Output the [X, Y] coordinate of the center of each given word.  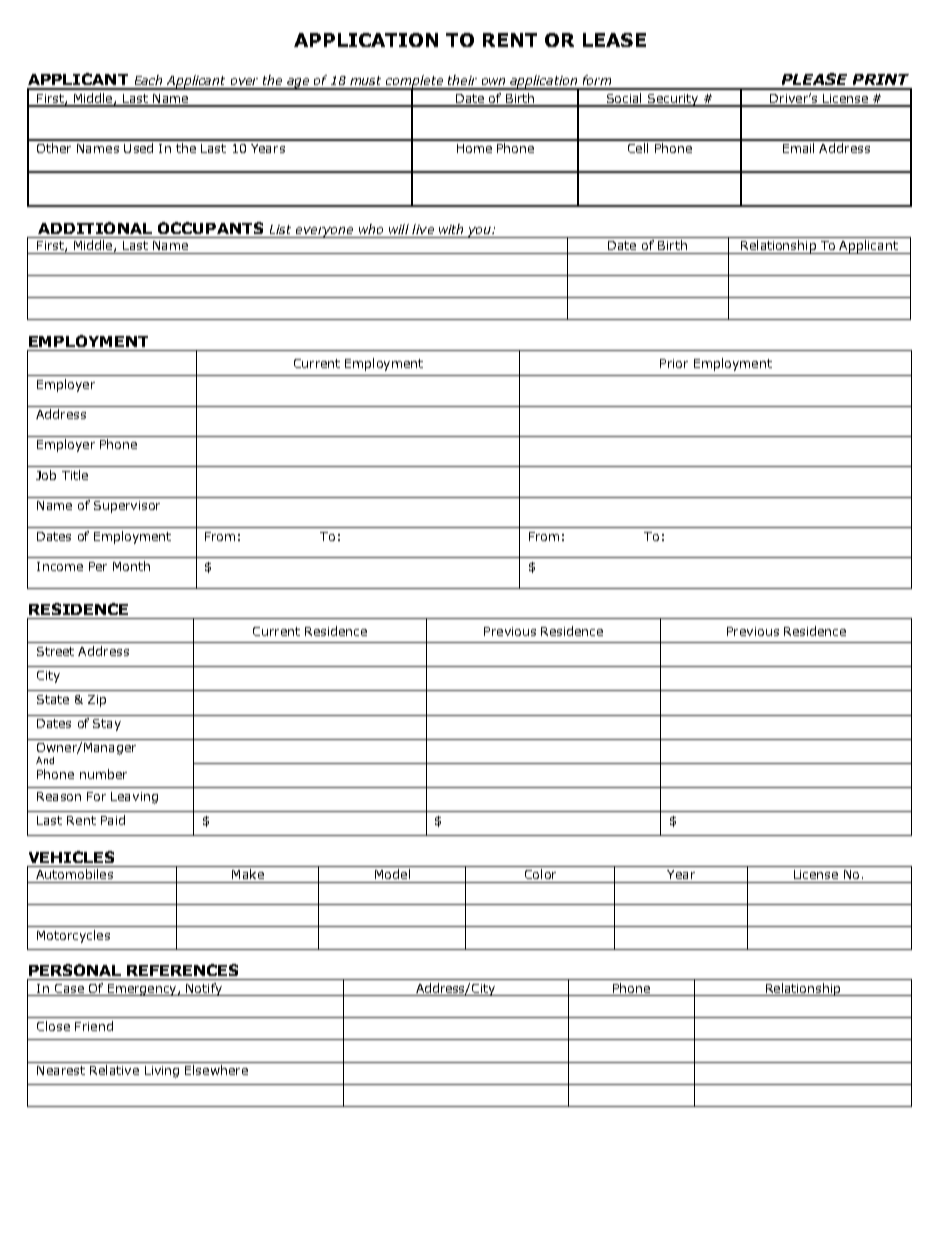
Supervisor [127, 507]
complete [414, 82]
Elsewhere [216, 1070]
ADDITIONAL [95, 228]
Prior [674, 363]
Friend [94, 1026]
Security [673, 100]
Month [131, 566]
